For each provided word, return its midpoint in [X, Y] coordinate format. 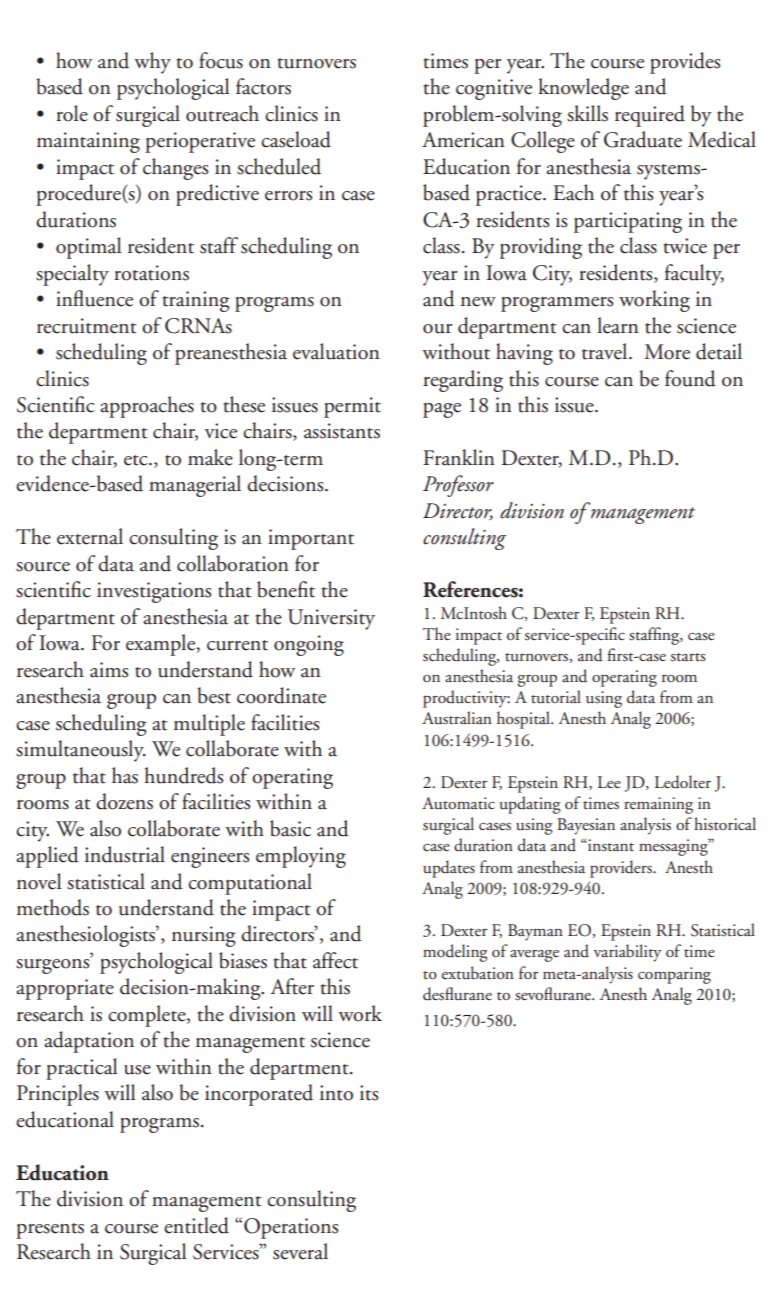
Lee [609, 782]
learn [618, 325]
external [90, 536]
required [650, 116]
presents [50, 1231]
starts [688, 657]
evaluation [336, 351]
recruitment [86, 326]
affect [335, 960]
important [311, 539]
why [152, 63]
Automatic [458, 803]
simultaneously [81, 751]
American [463, 140]
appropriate [65, 989]
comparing [674, 975]
